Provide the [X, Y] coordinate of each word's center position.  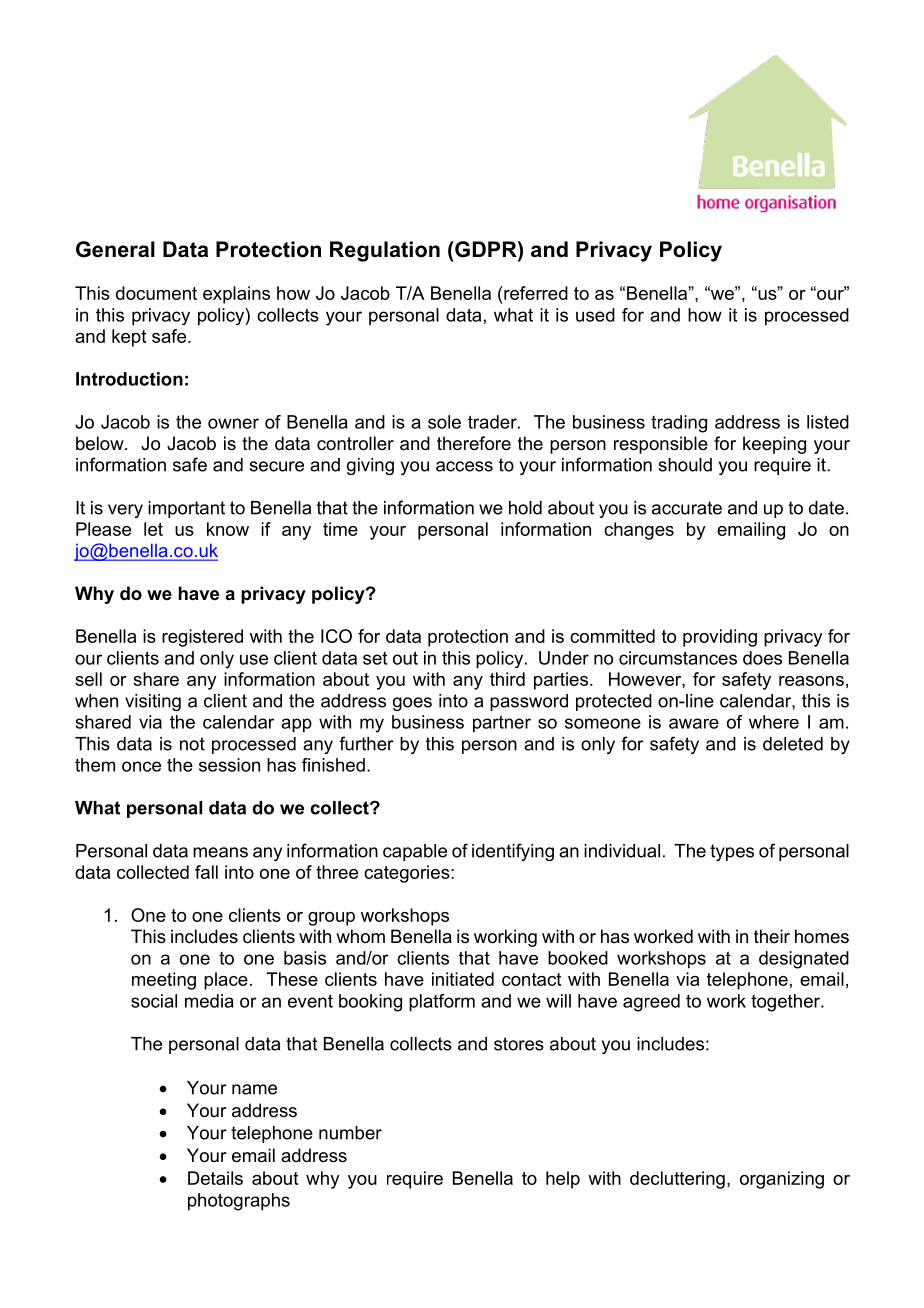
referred [535, 293]
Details [215, 1178]
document [156, 293]
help [563, 1180]
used [595, 315]
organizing [782, 1180]
